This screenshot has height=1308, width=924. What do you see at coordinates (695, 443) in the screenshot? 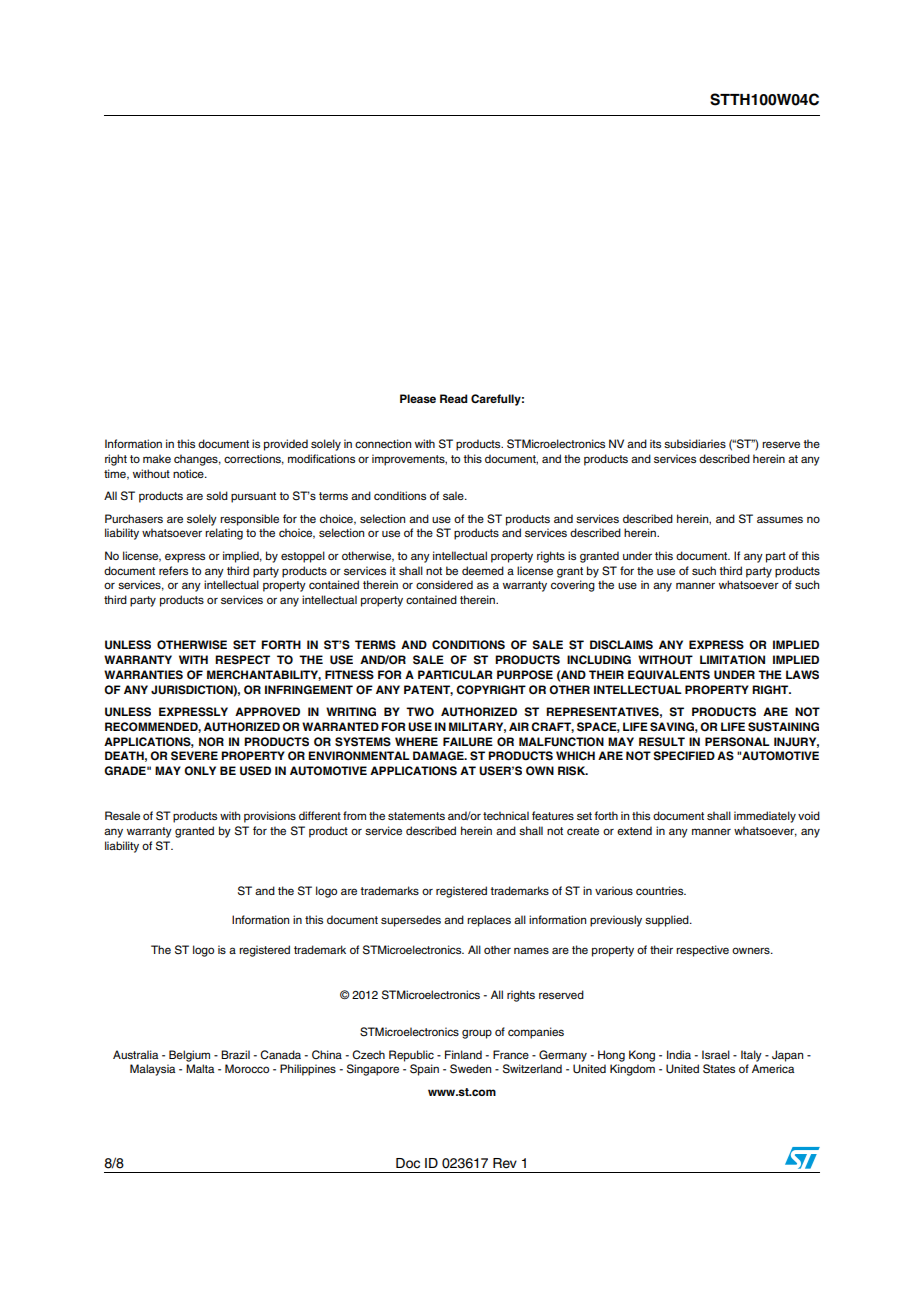
I see `subsidiaries` at bounding box center [695, 443].
